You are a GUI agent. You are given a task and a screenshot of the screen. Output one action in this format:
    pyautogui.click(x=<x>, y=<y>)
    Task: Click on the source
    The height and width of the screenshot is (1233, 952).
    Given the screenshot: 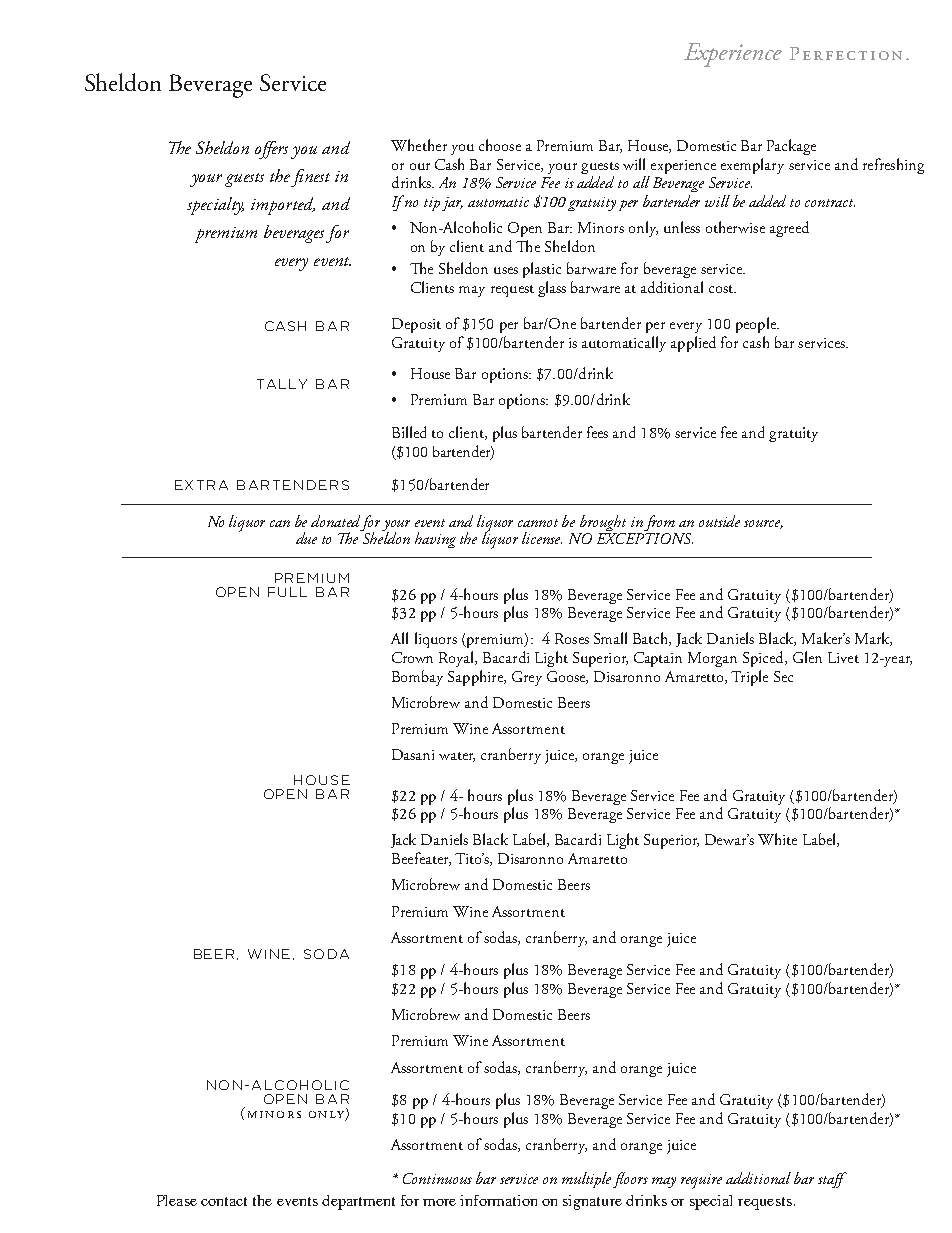 What is the action you would take?
    pyautogui.click(x=763, y=524)
